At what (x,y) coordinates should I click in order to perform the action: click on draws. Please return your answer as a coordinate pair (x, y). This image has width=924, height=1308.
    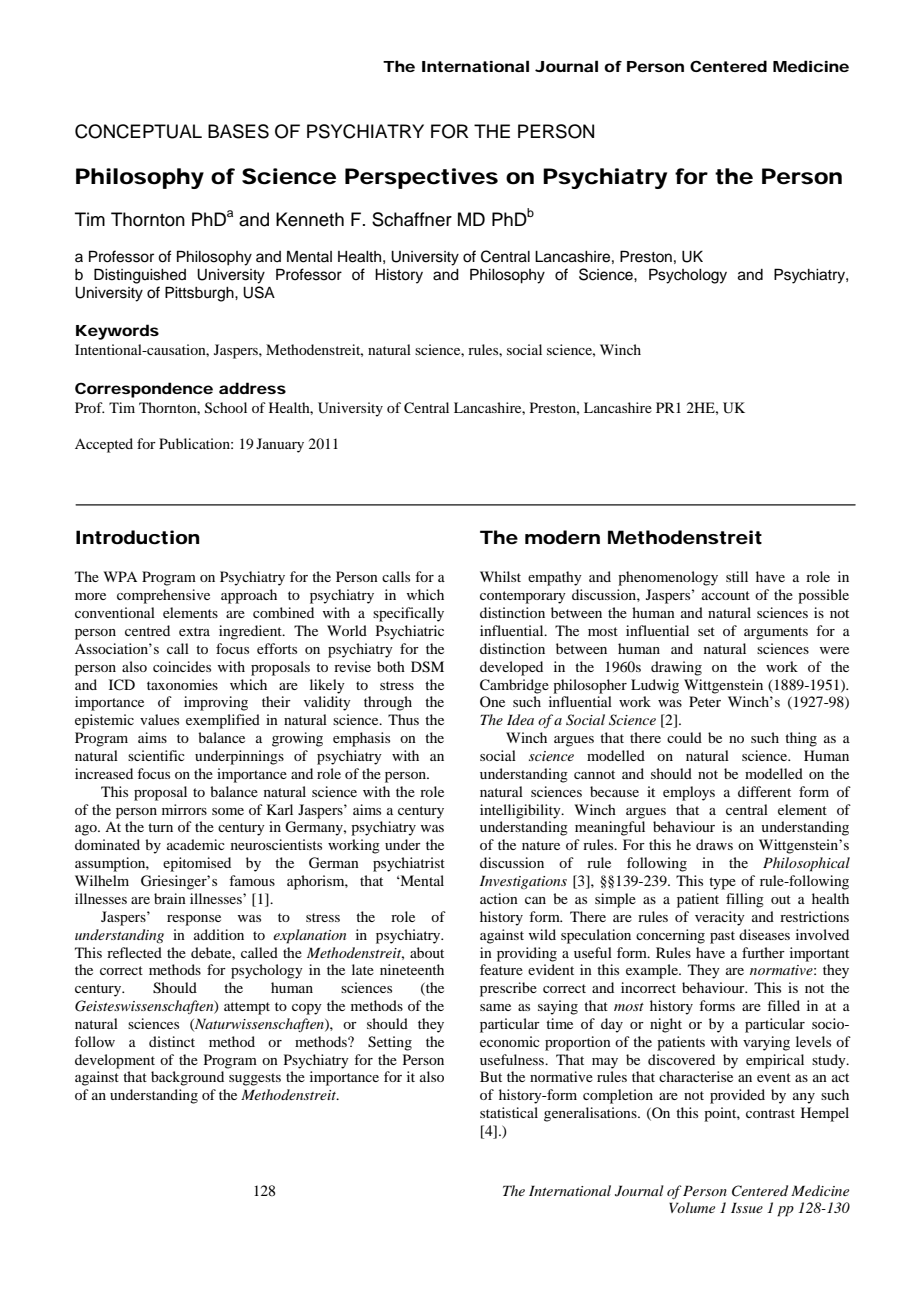
    Looking at the image, I should click on (714, 844).
